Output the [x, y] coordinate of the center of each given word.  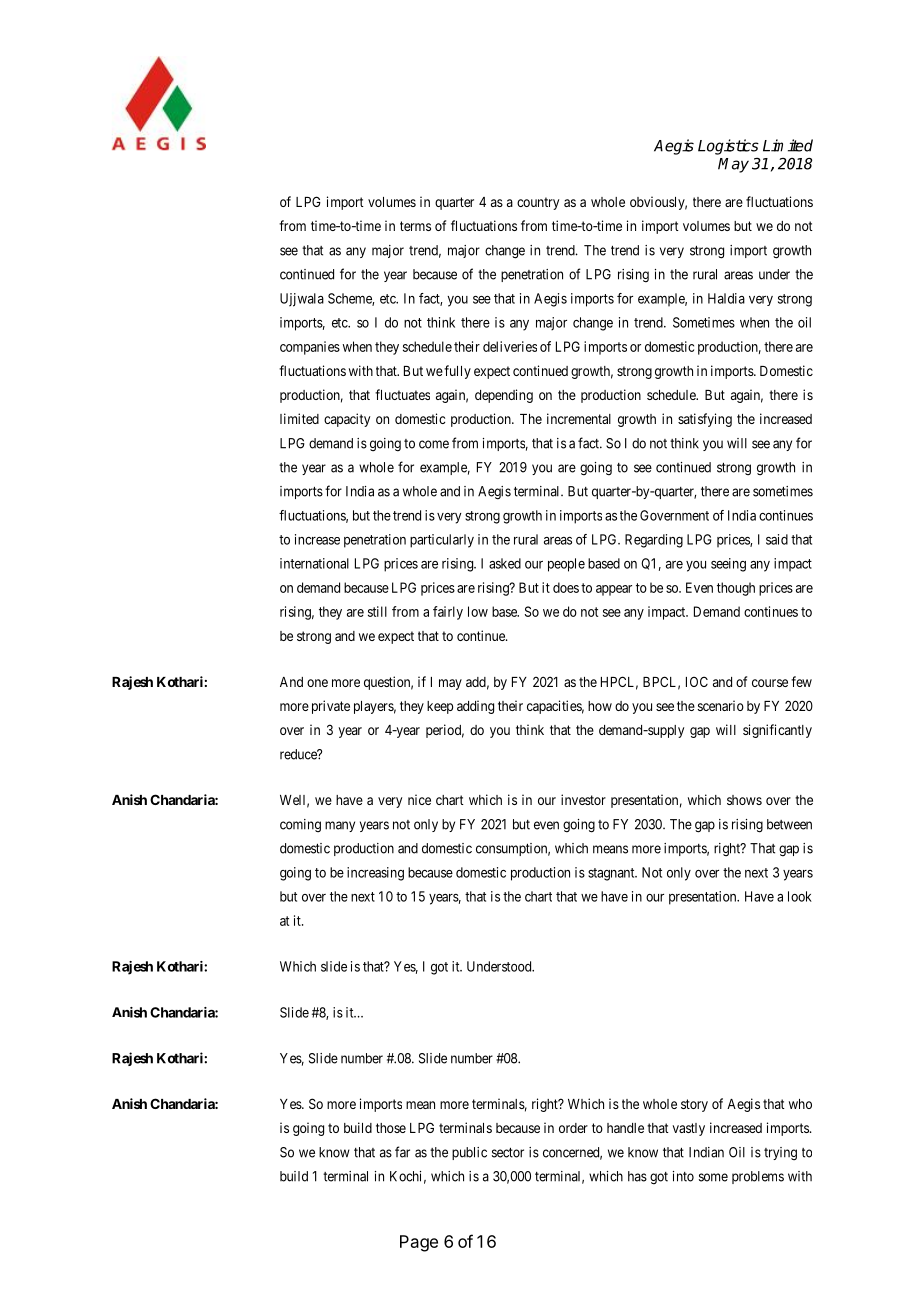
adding [475, 707]
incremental [579, 418]
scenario [721, 705]
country [538, 203]
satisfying [705, 420]
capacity [347, 420]
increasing [375, 874]
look [800, 896]
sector [508, 1153]
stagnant [612, 874]
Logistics [728, 147]
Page [419, 1243]
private [331, 707]
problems [758, 1177]
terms [415, 226]
